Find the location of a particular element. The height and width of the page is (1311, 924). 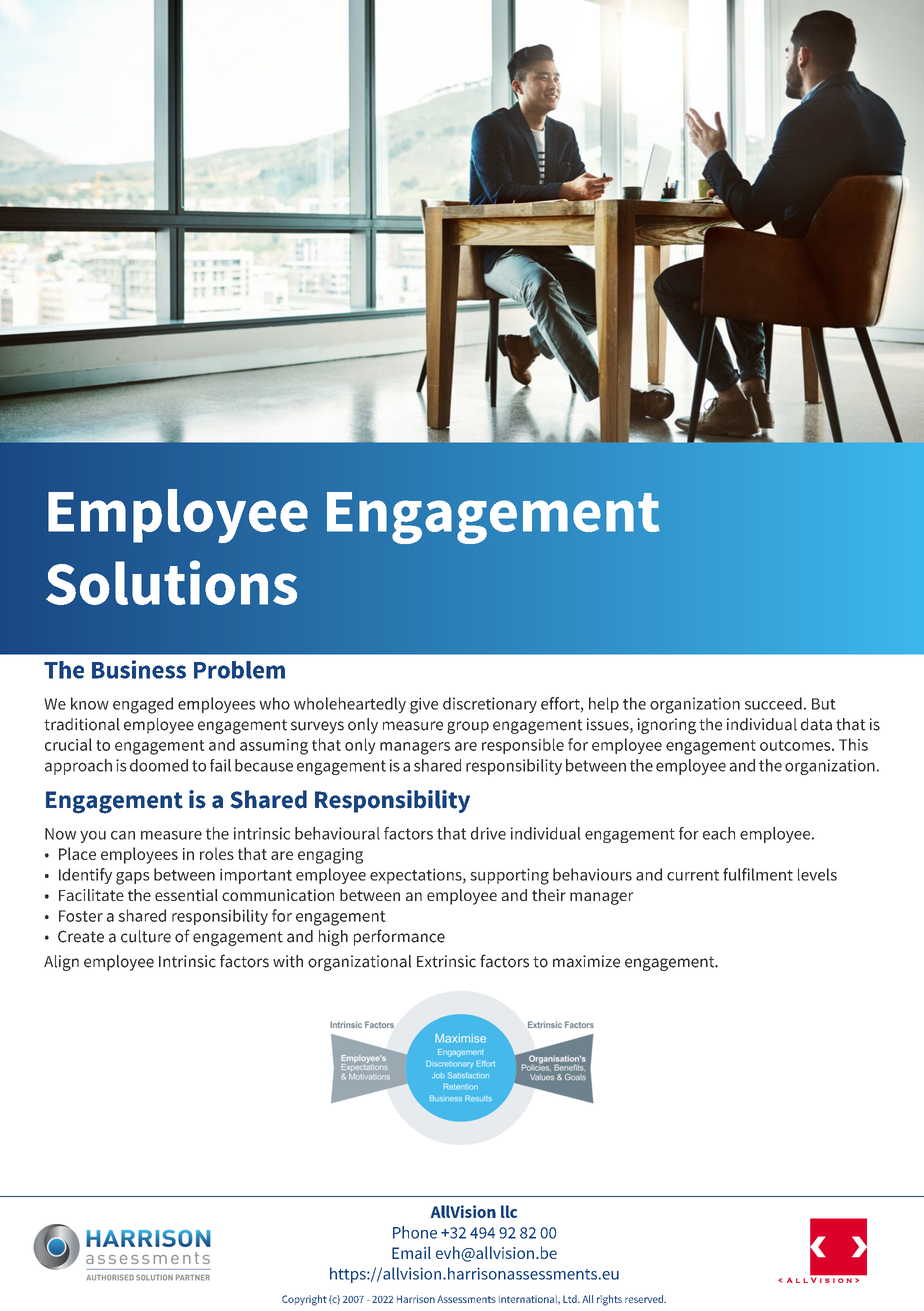

maximize is located at coordinates (586, 961).
